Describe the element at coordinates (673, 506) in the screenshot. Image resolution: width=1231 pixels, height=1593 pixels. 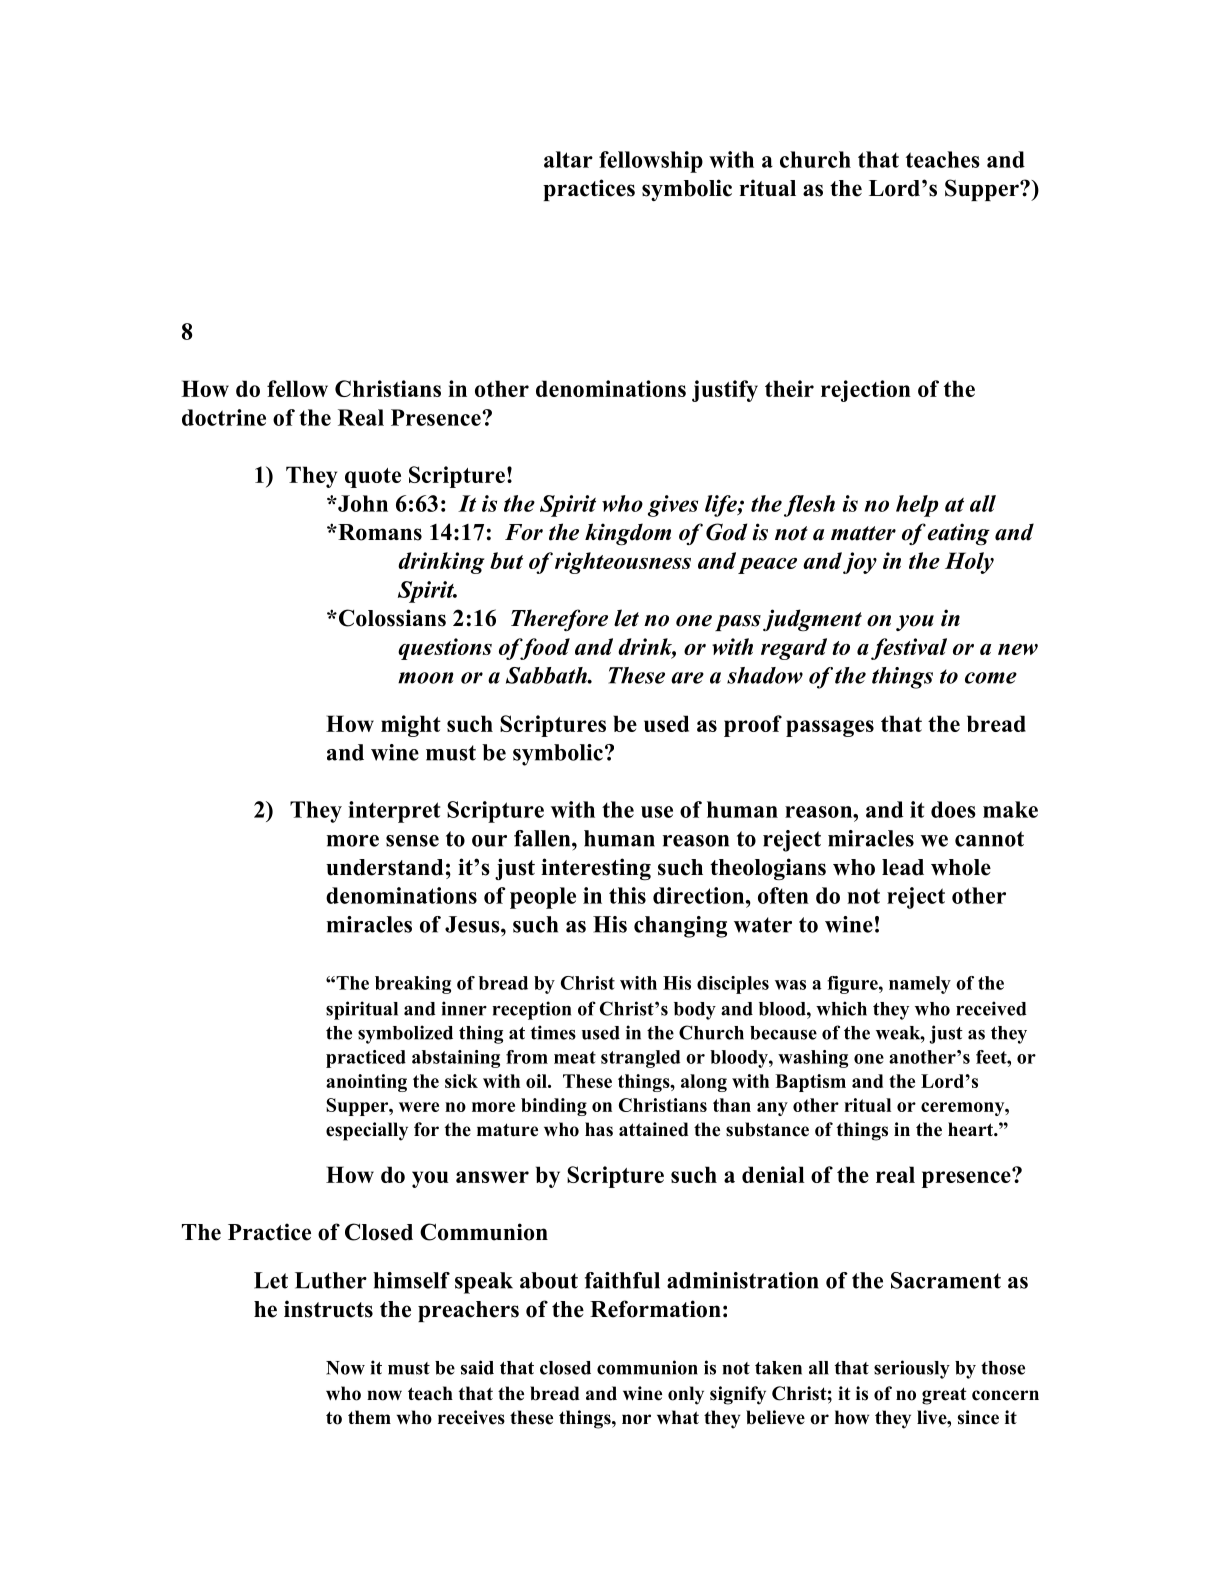
I see `gives` at that location.
